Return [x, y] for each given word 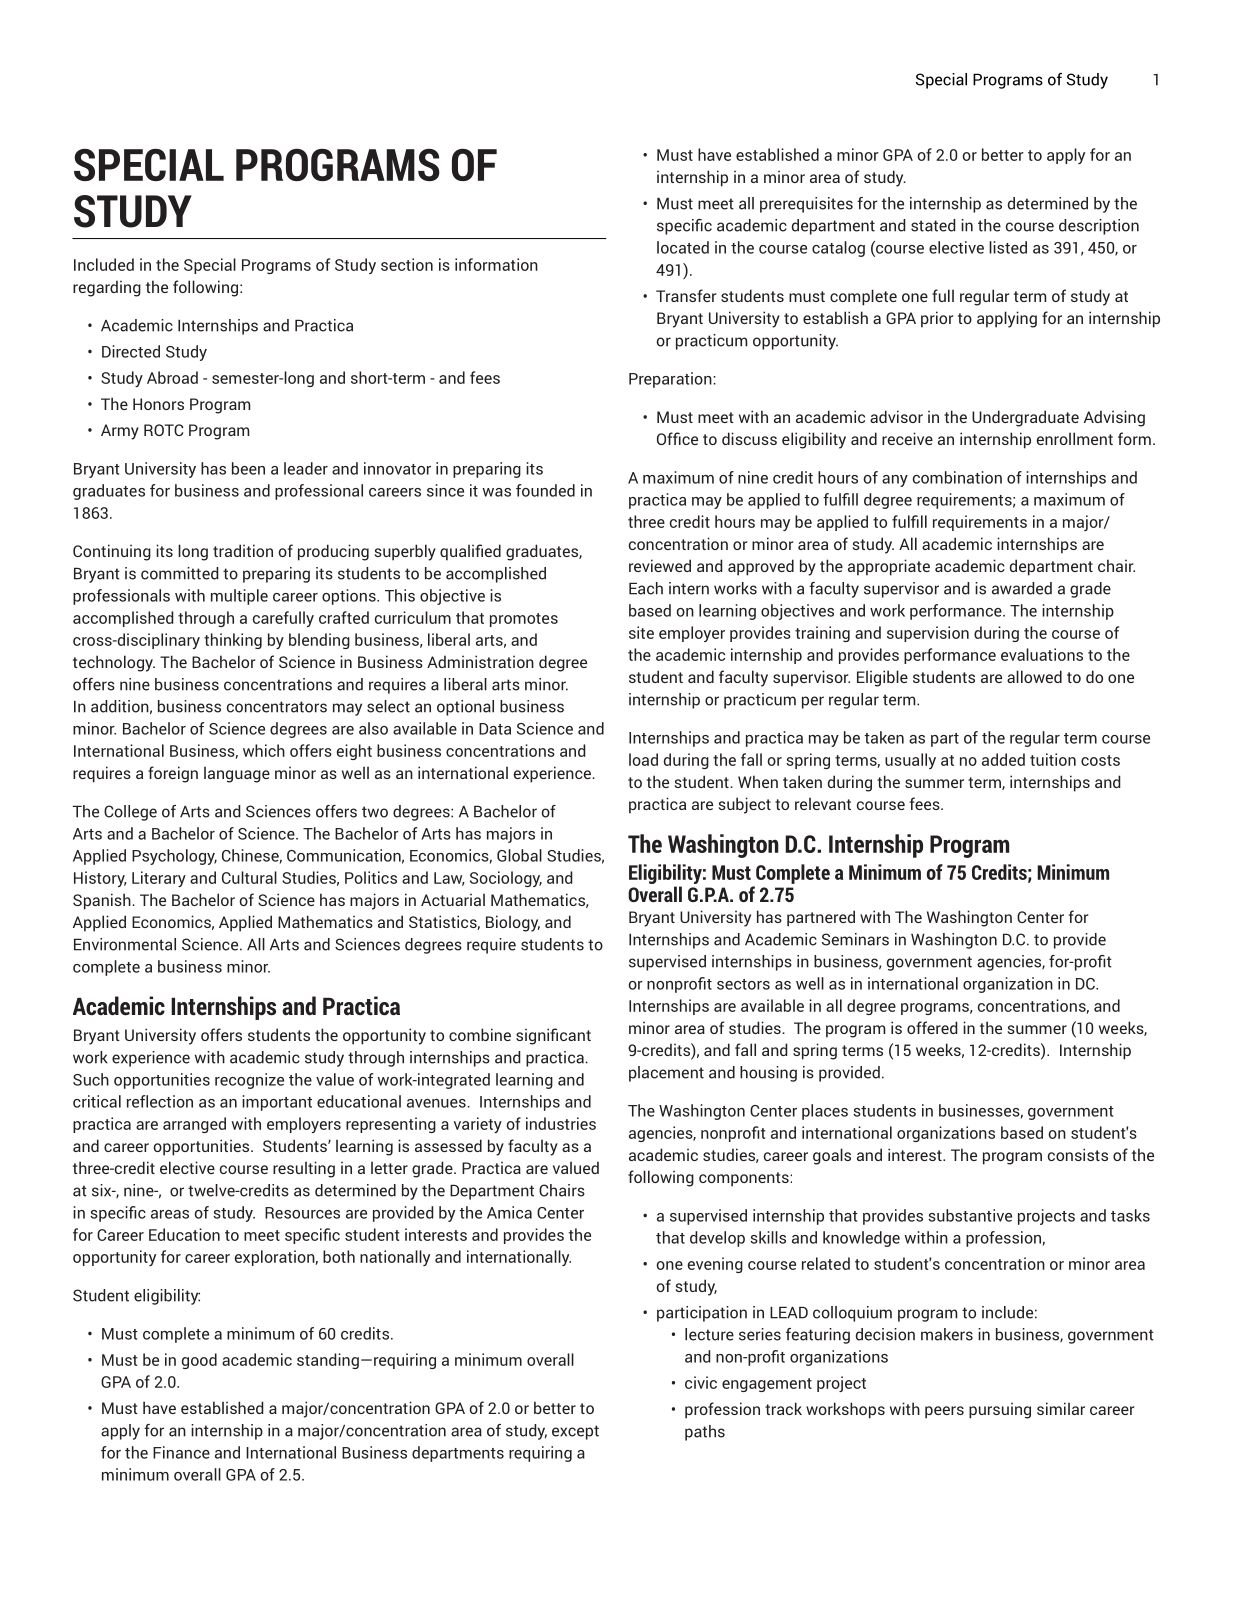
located [683, 247]
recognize [249, 1081]
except [575, 1432]
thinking [233, 641]
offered [932, 1027]
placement [666, 1074]
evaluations [1042, 654]
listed [1008, 247]
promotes [524, 620]
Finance [181, 1452]
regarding [107, 288]
